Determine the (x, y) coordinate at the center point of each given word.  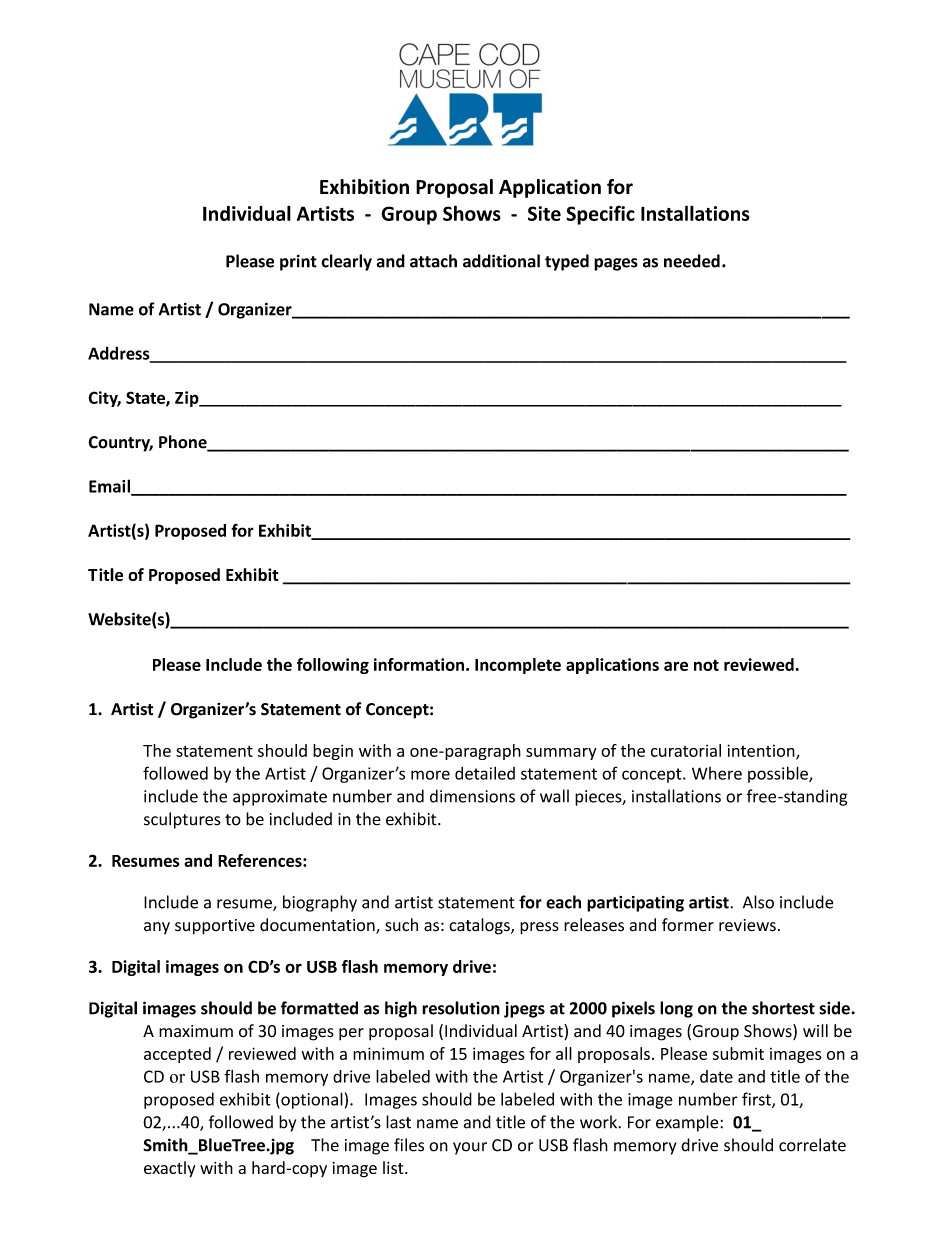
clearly (347, 262)
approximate (280, 798)
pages (616, 264)
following (333, 666)
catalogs (480, 926)
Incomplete (518, 666)
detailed (485, 773)
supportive (215, 927)
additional (501, 261)
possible (779, 774)
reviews (747, 925)
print (298, 262)
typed (567, 262)
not (706, 665)
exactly (169, 1169)
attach (433, 261)
